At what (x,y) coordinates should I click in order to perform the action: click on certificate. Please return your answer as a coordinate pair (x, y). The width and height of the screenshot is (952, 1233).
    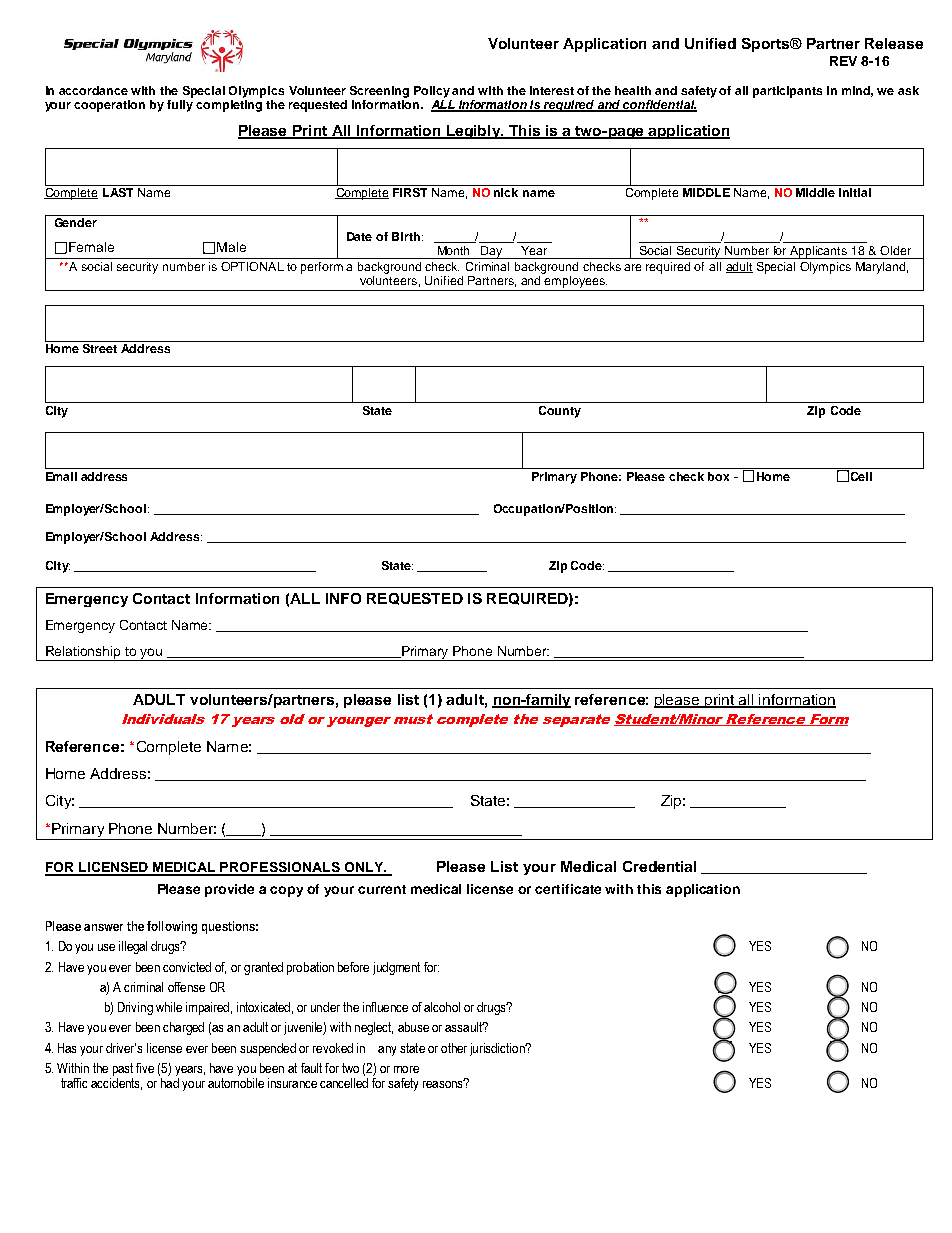
    Looking at the image, I should click on (568, 889).
